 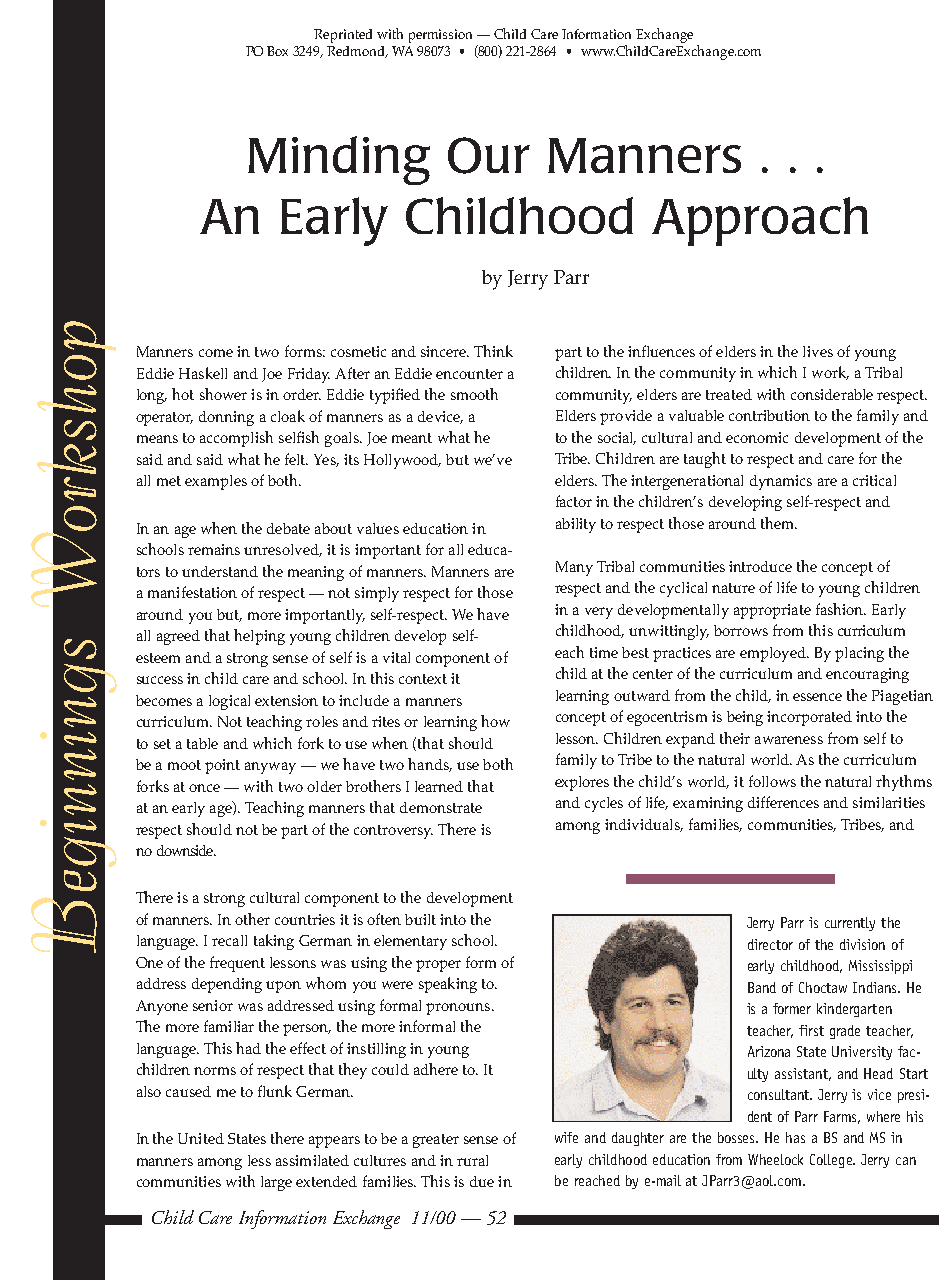 What do you see at coordinates (566, 1137) in the image?
I see `wife` at bounding box center [566, 1137].
